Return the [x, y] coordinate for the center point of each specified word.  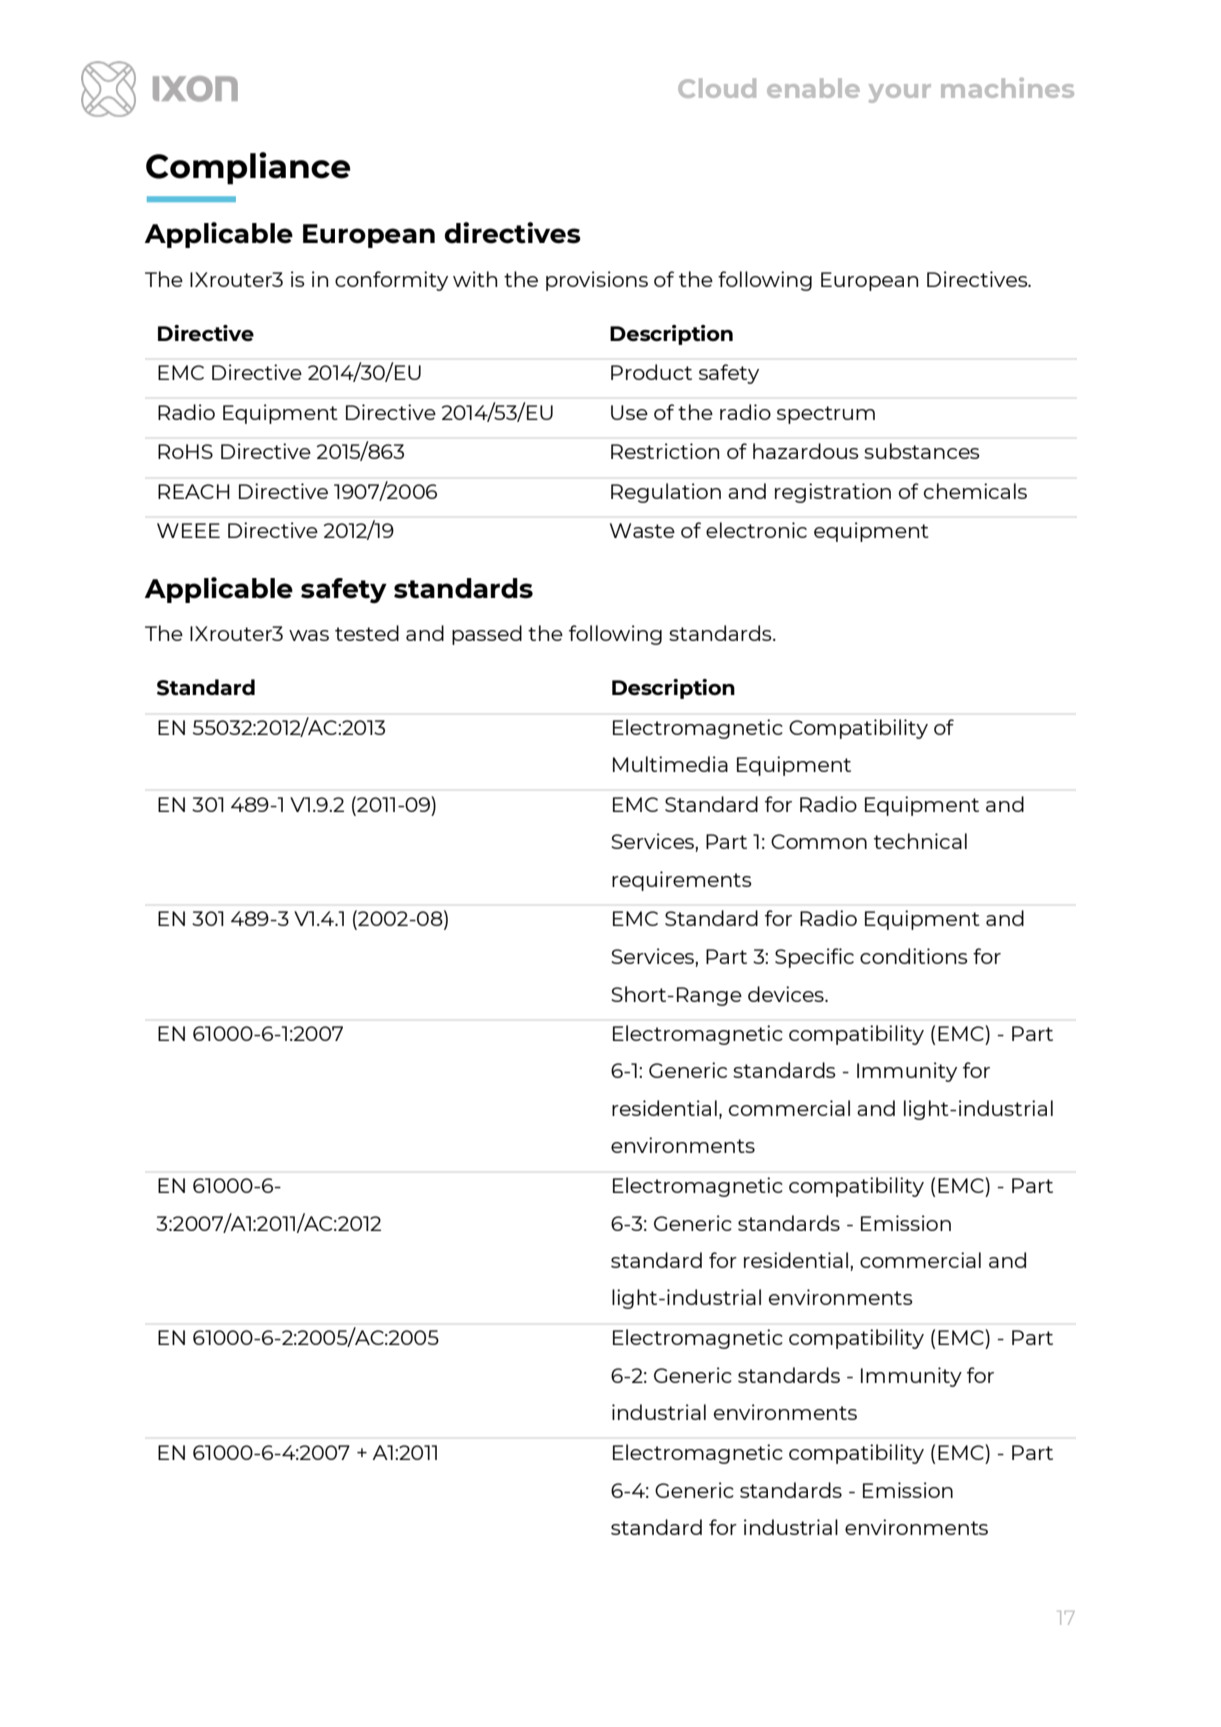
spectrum [826, 415]
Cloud [717, 88]
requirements [682, 881]
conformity [391, 281]
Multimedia [670, 764]
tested [367, 633]
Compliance [248, 168]
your [900, 93]
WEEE [188, 530]
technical [920, 841]
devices [787, 994]
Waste [642, 530]
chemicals [975, 491]
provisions [597, 281]
